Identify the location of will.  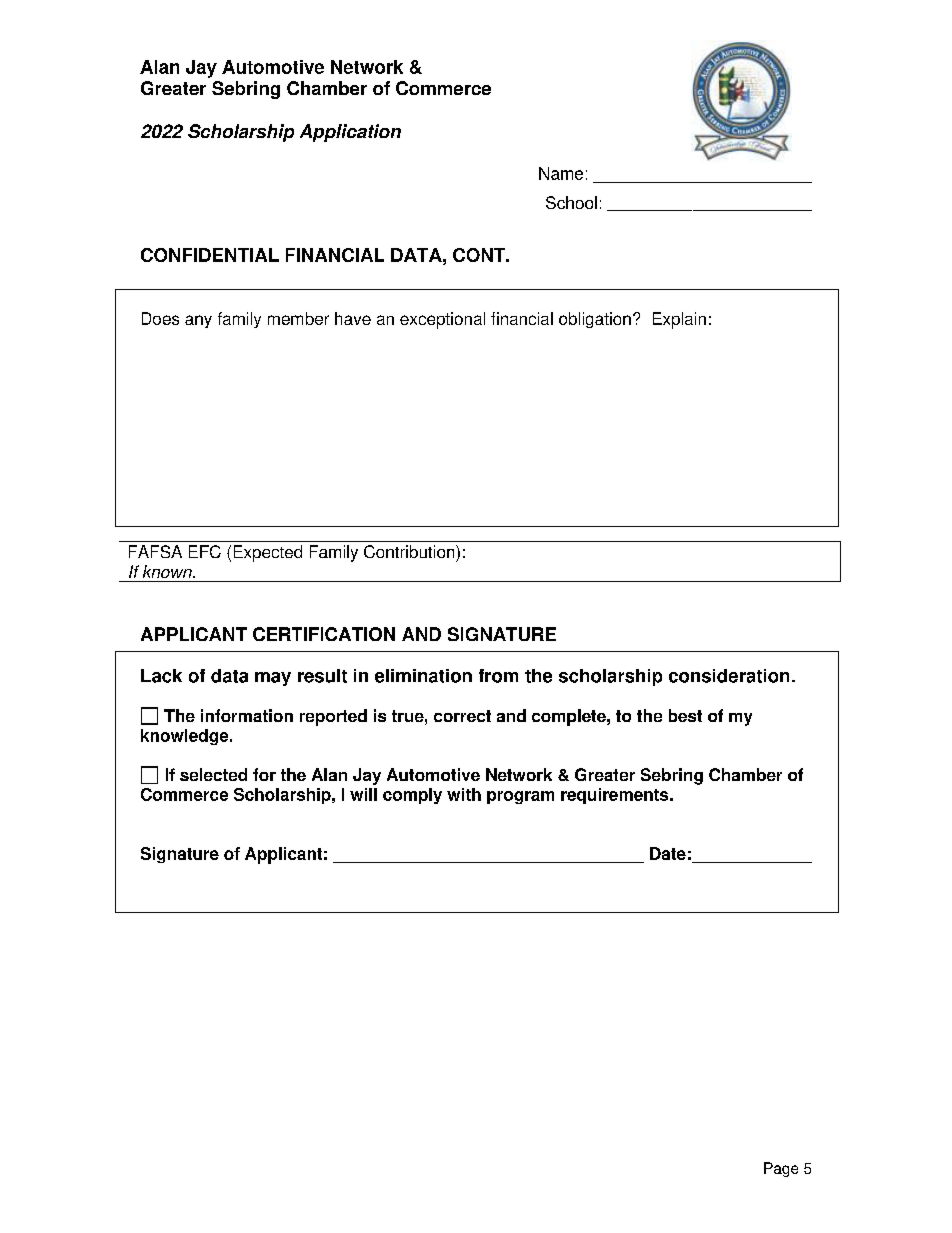
(363, 794).
